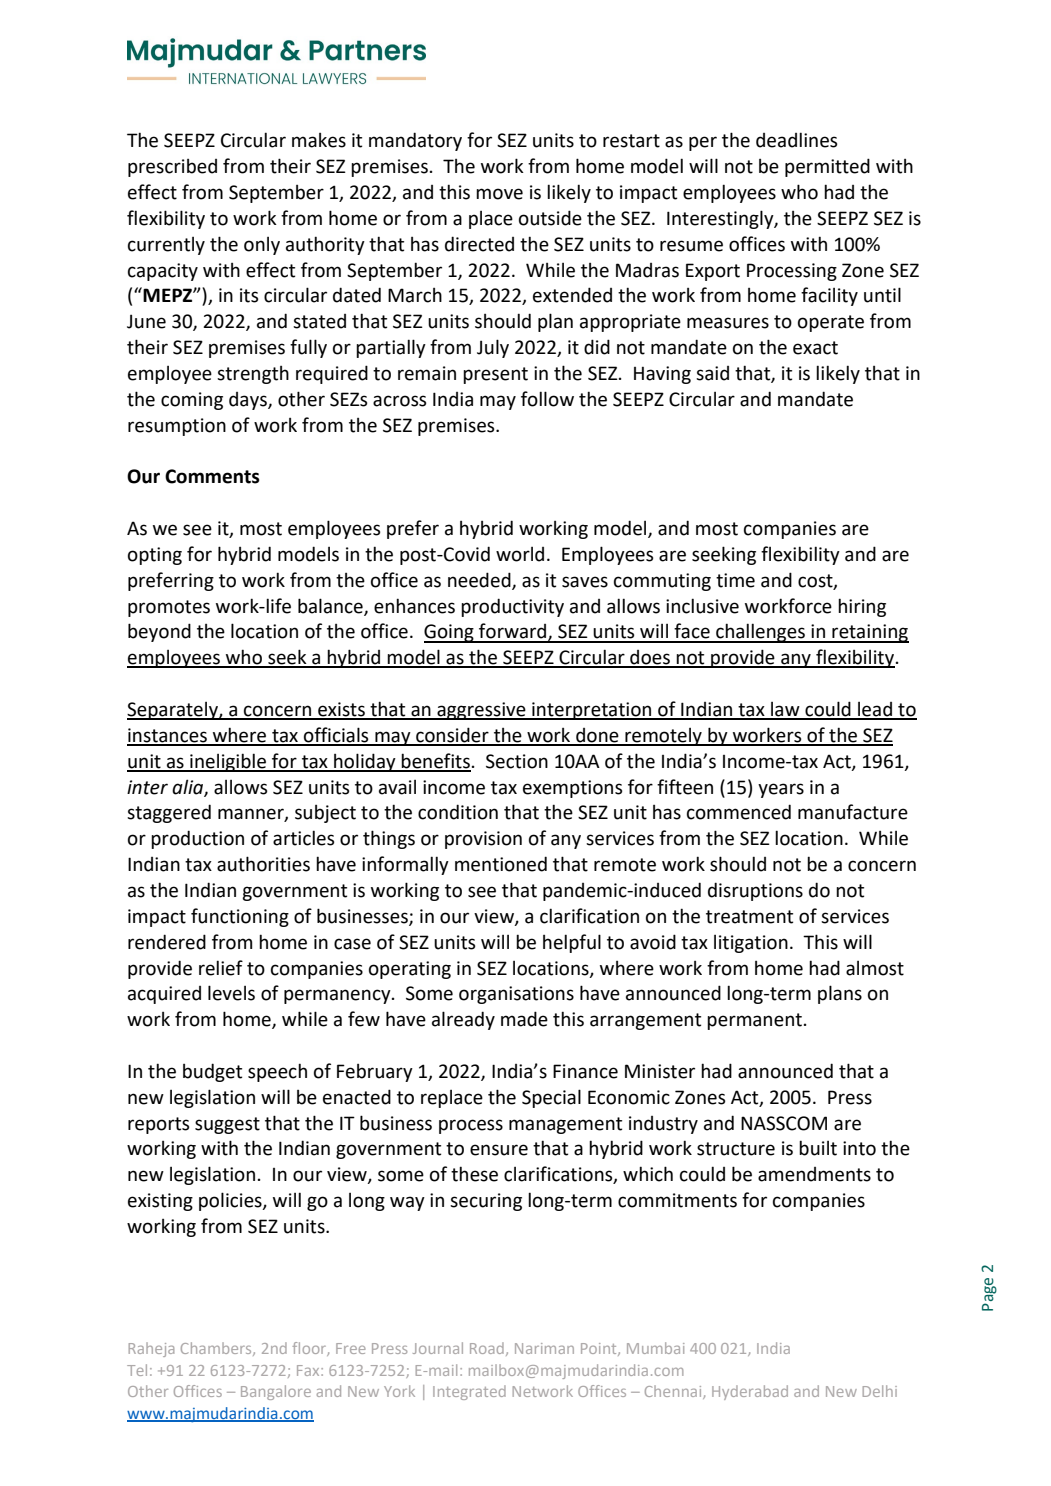 This image has height=1486, width=1051. What do you see at coordinates (217, 1349) in the image?
I see `Chambers` at bounding box center [217, 1349].
